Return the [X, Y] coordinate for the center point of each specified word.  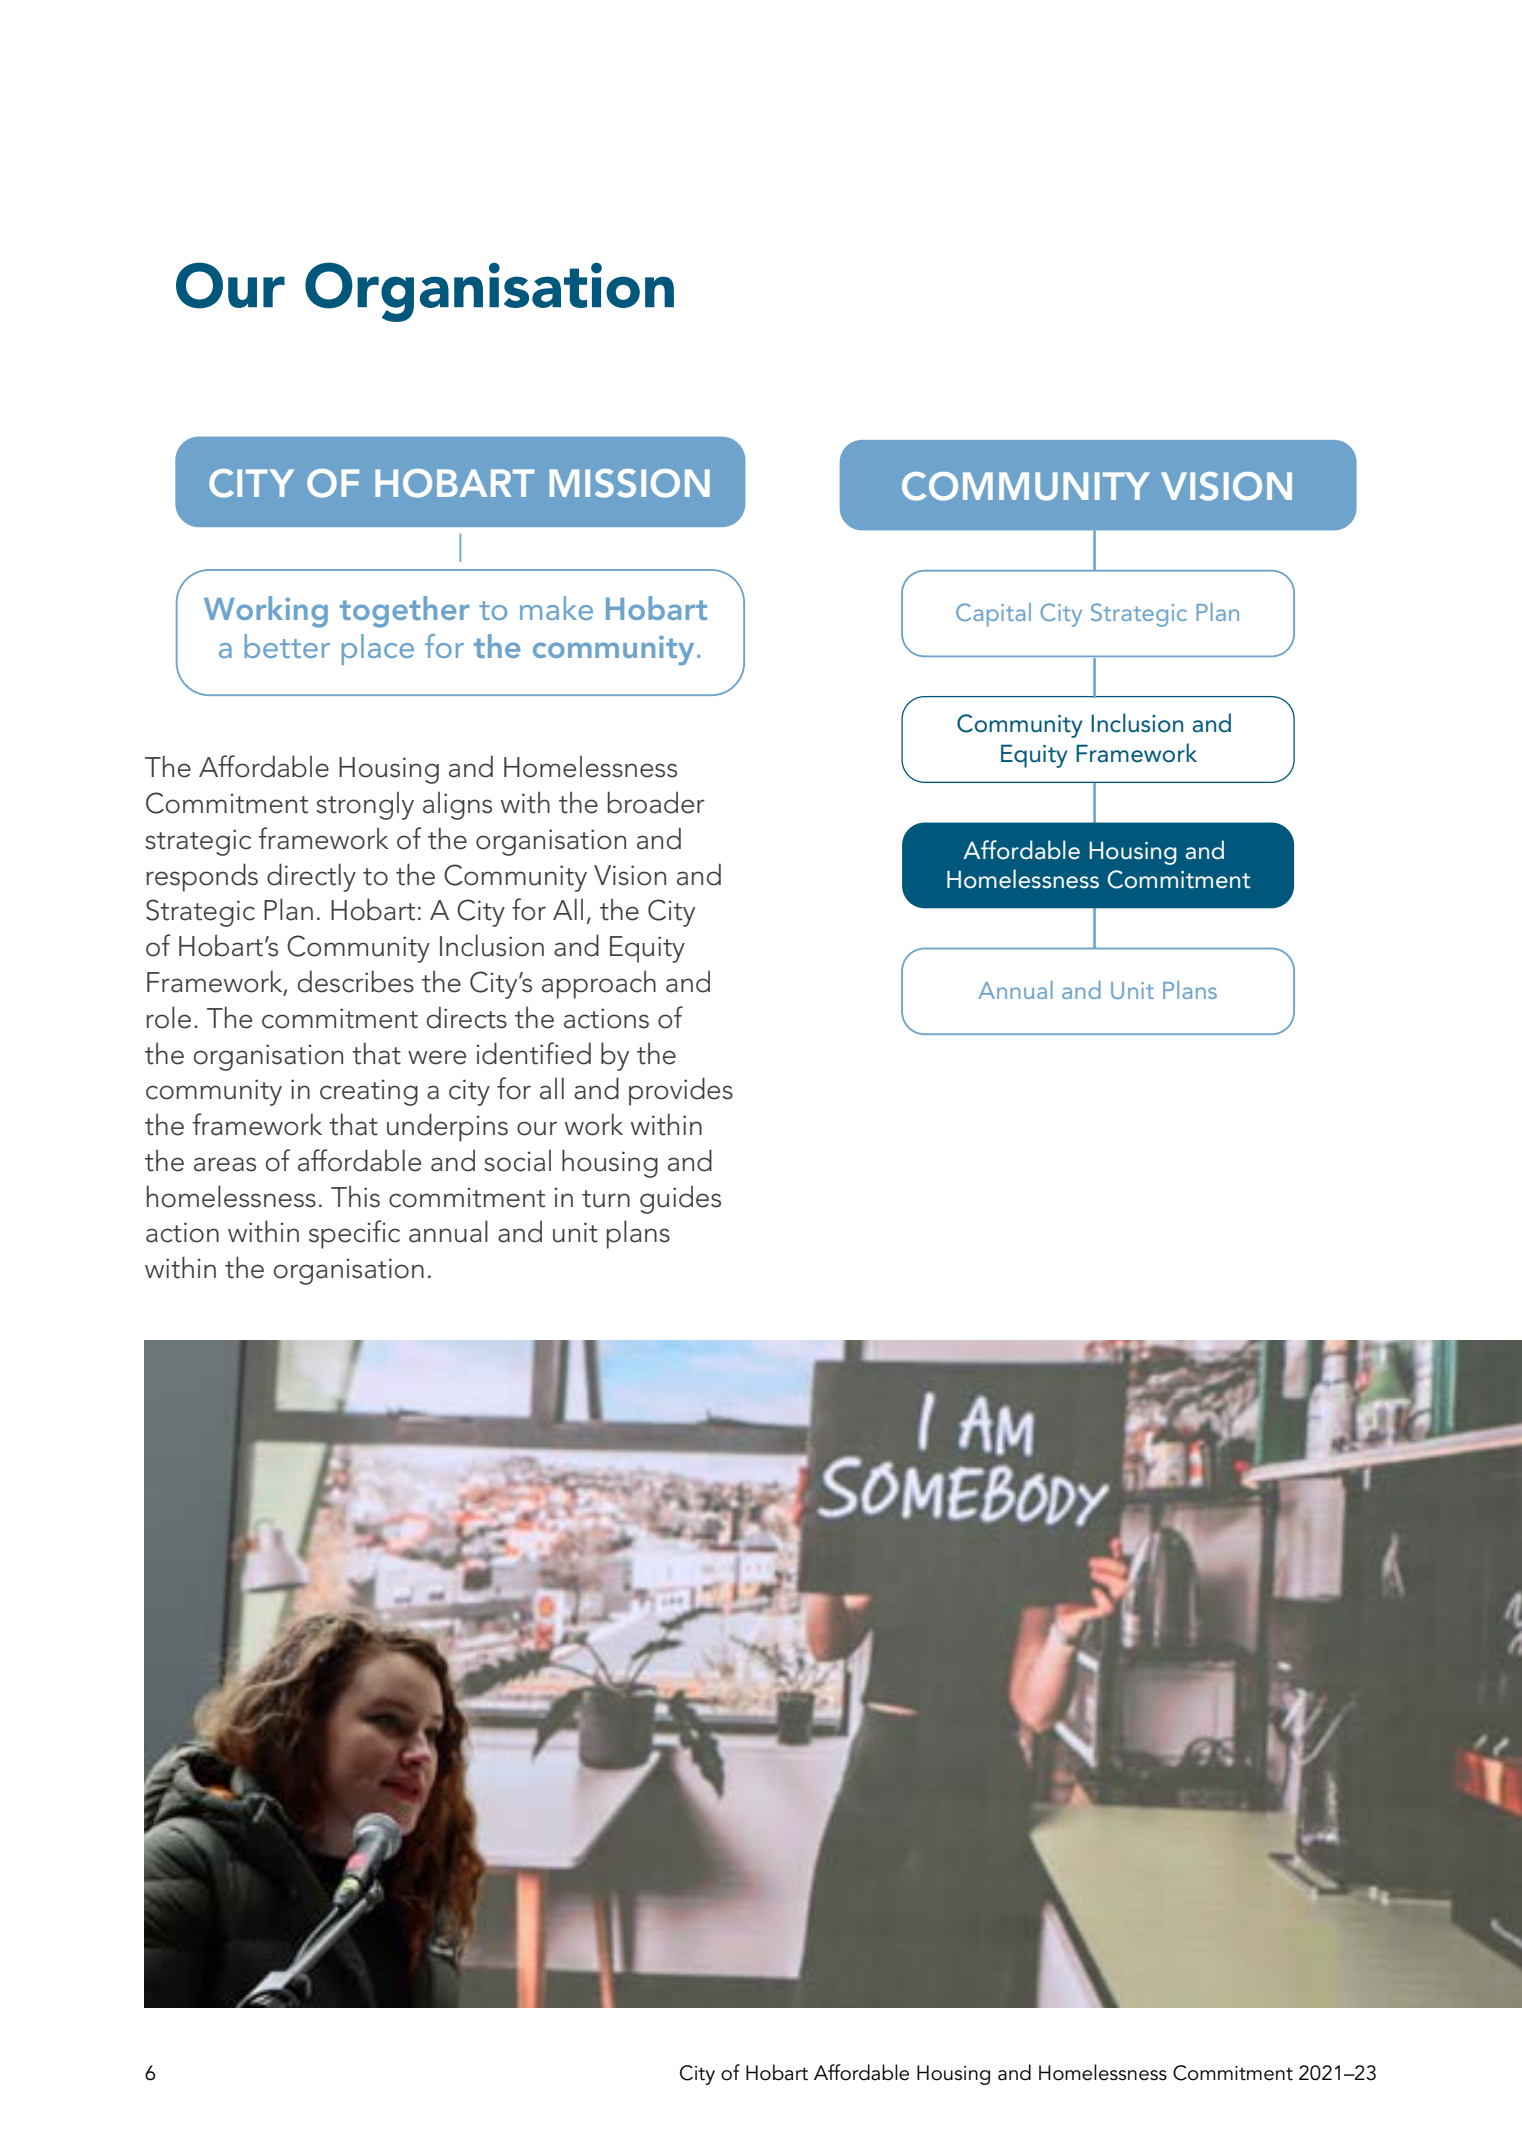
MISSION [630, 483]
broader [656, 802]
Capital [993, 615]
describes [356, 981]
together [405, 612]
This [355, 1196]
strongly [365, 806]
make [556, 608]
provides [681, 1091]
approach [599, 984]
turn [606, 1199]
